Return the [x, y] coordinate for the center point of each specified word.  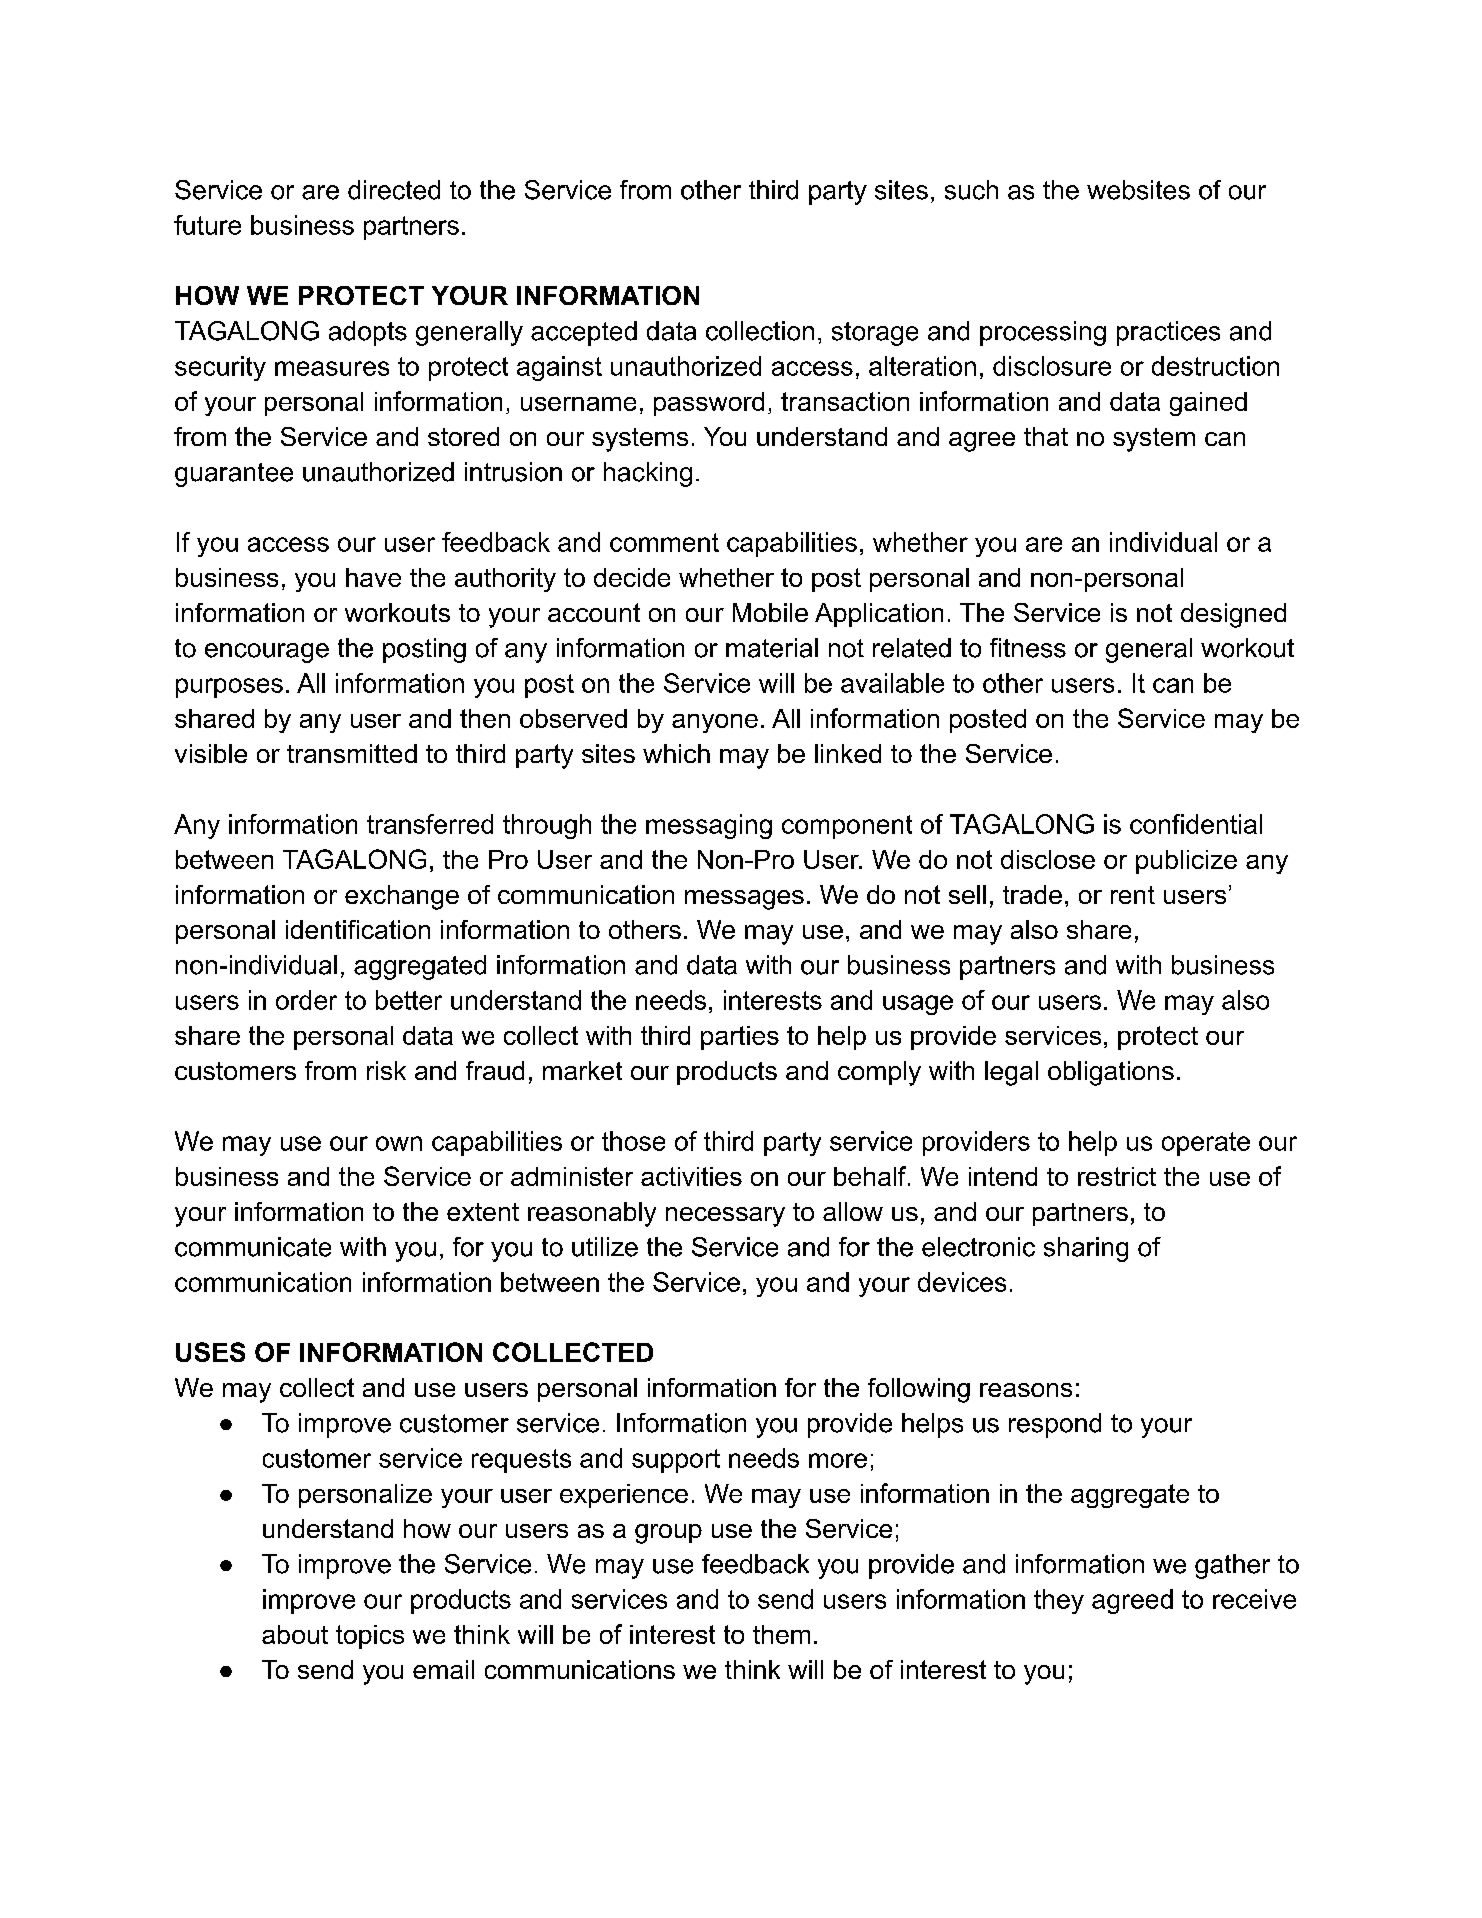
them [781, 1634]
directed [394, 190]
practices [1168, 333]
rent [1133, 895]
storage [875, 334]
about [295, 1634]
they [1059, 1601]
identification [358, 929]
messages [744, 900]
